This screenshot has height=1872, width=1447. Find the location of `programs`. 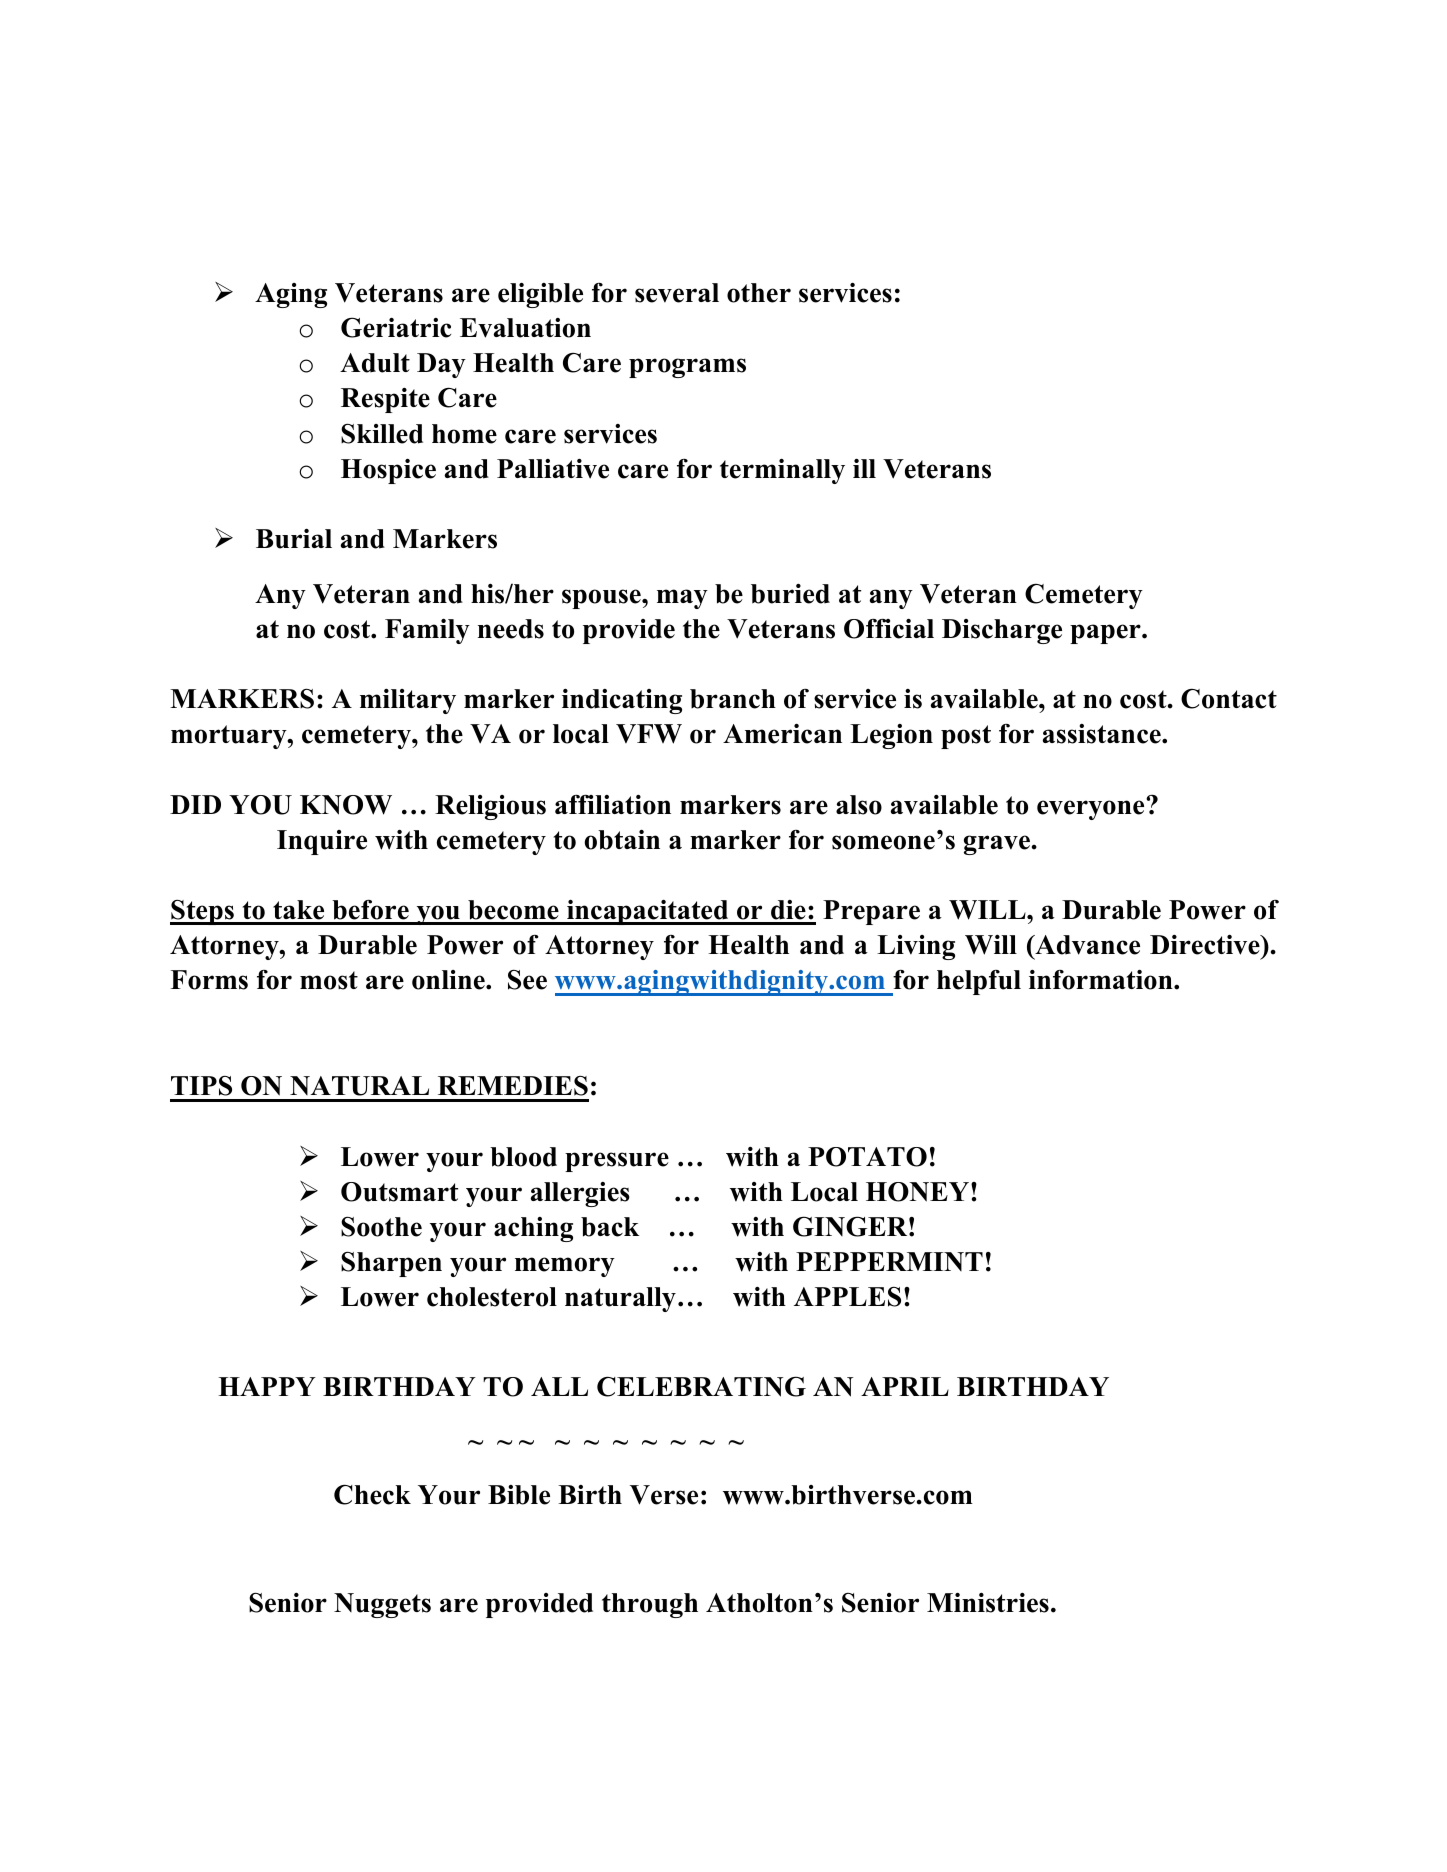

programs is located at coordinates (687, 368).
